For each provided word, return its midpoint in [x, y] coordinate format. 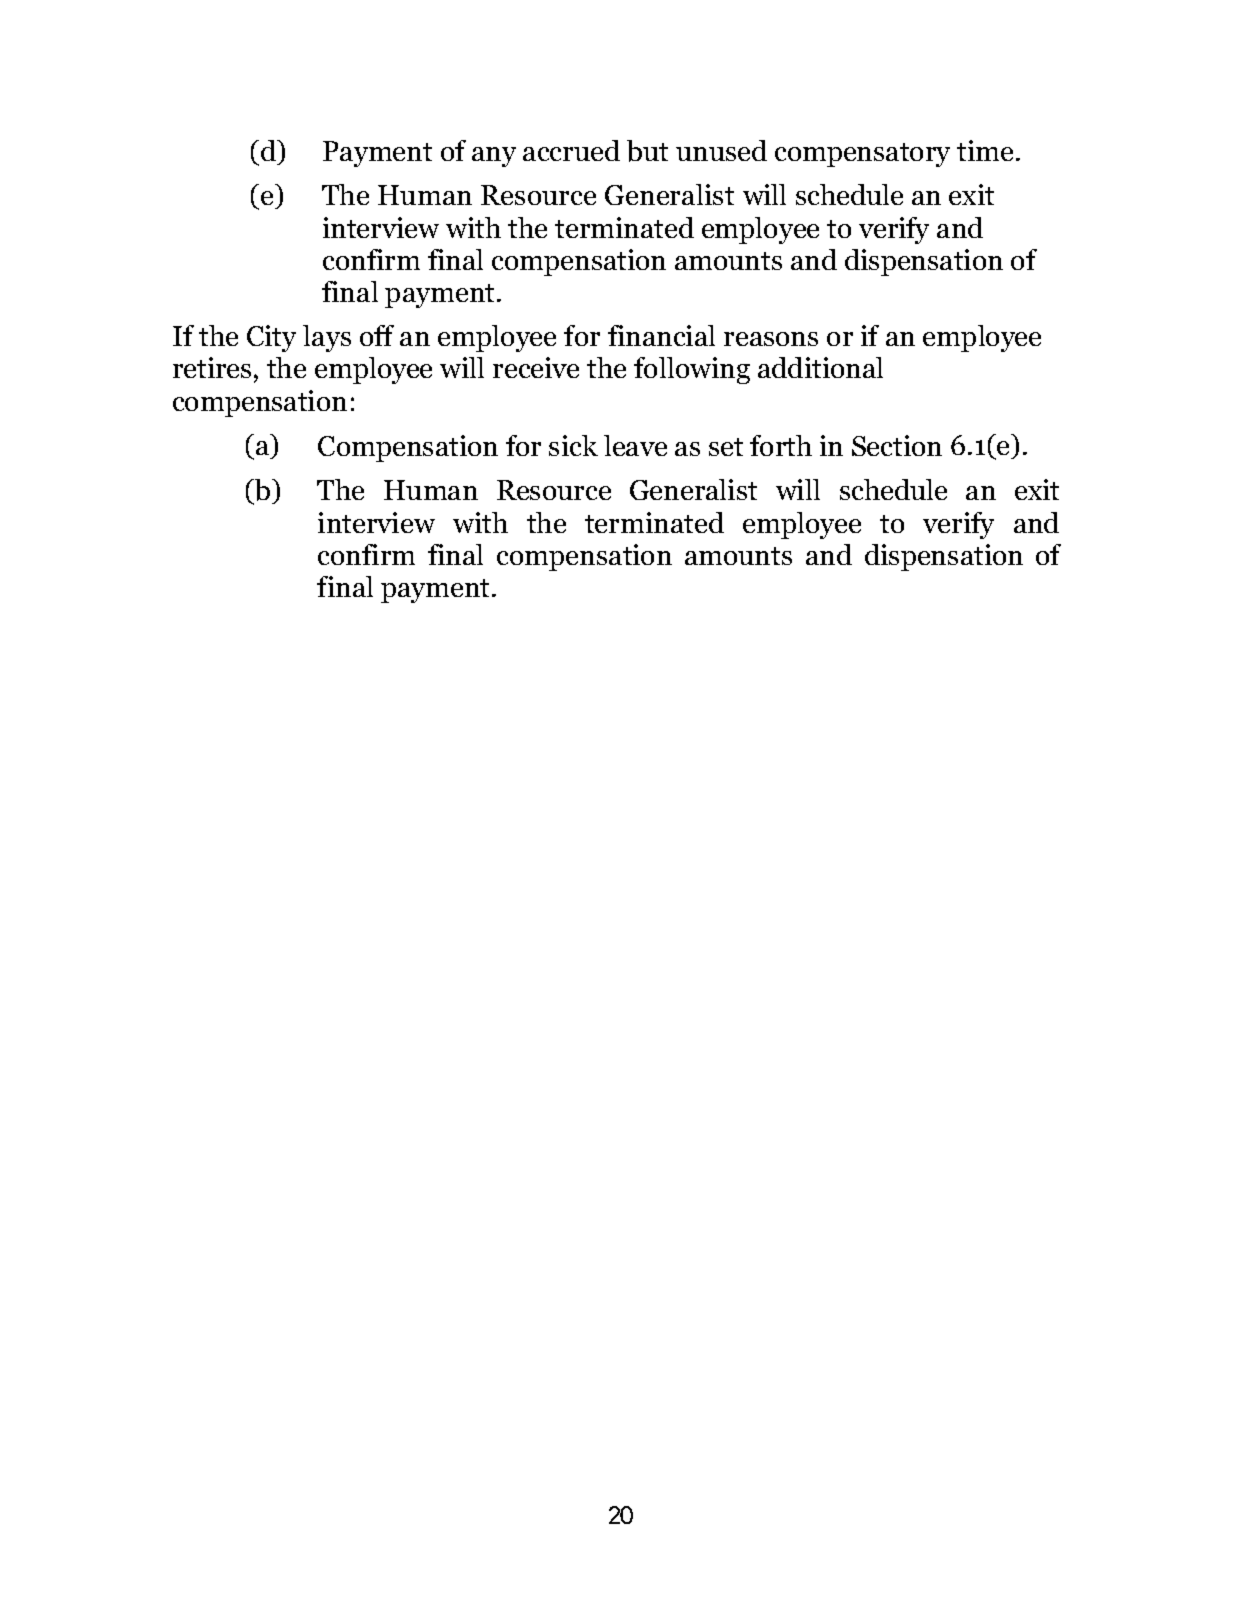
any [494, 157]
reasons [771, 339]
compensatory [862, 155]
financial [661, 335]
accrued [571, 150]
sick [573, 445]
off [377, 335]
